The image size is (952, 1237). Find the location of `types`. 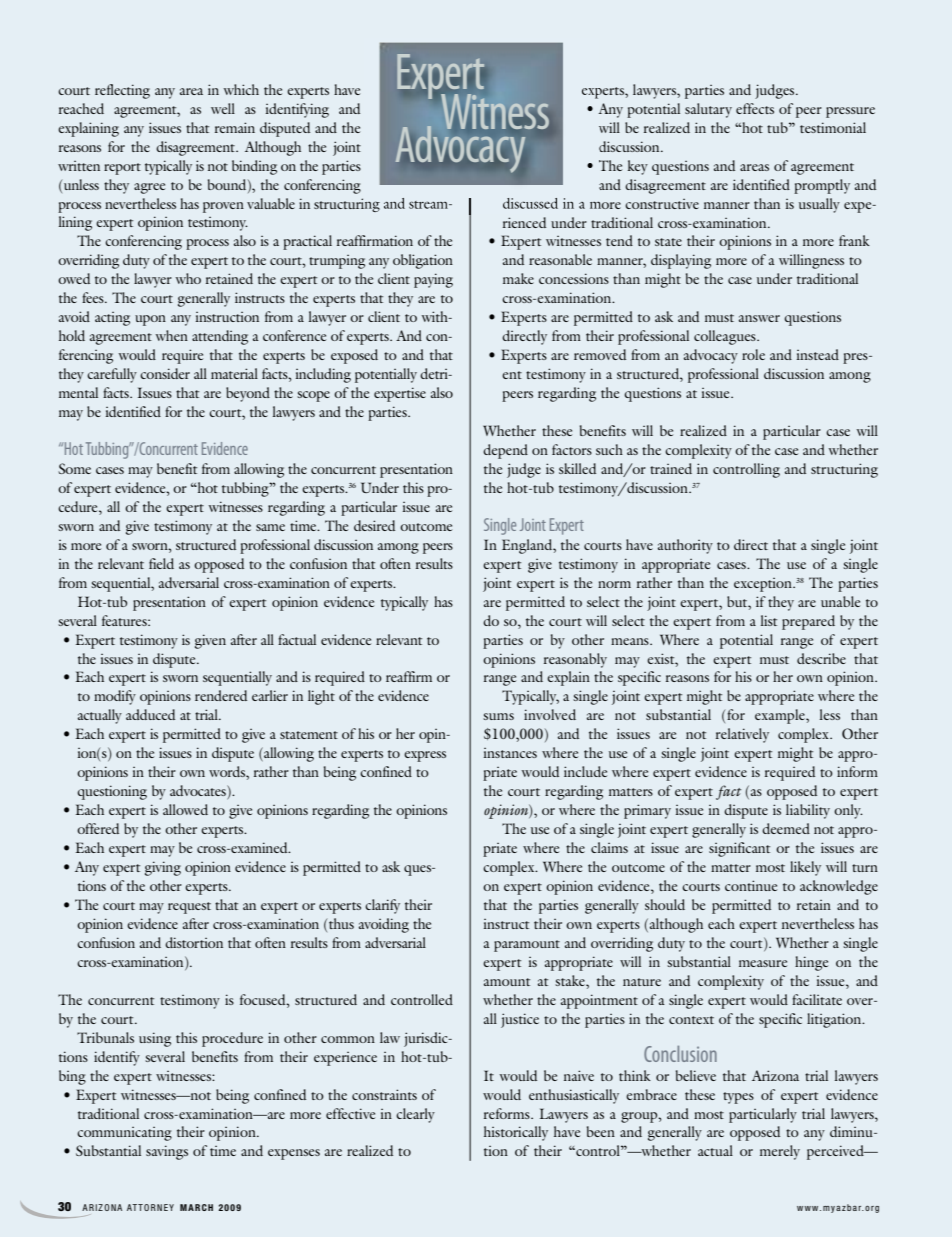

types is located at coordinates (738, 1098).
